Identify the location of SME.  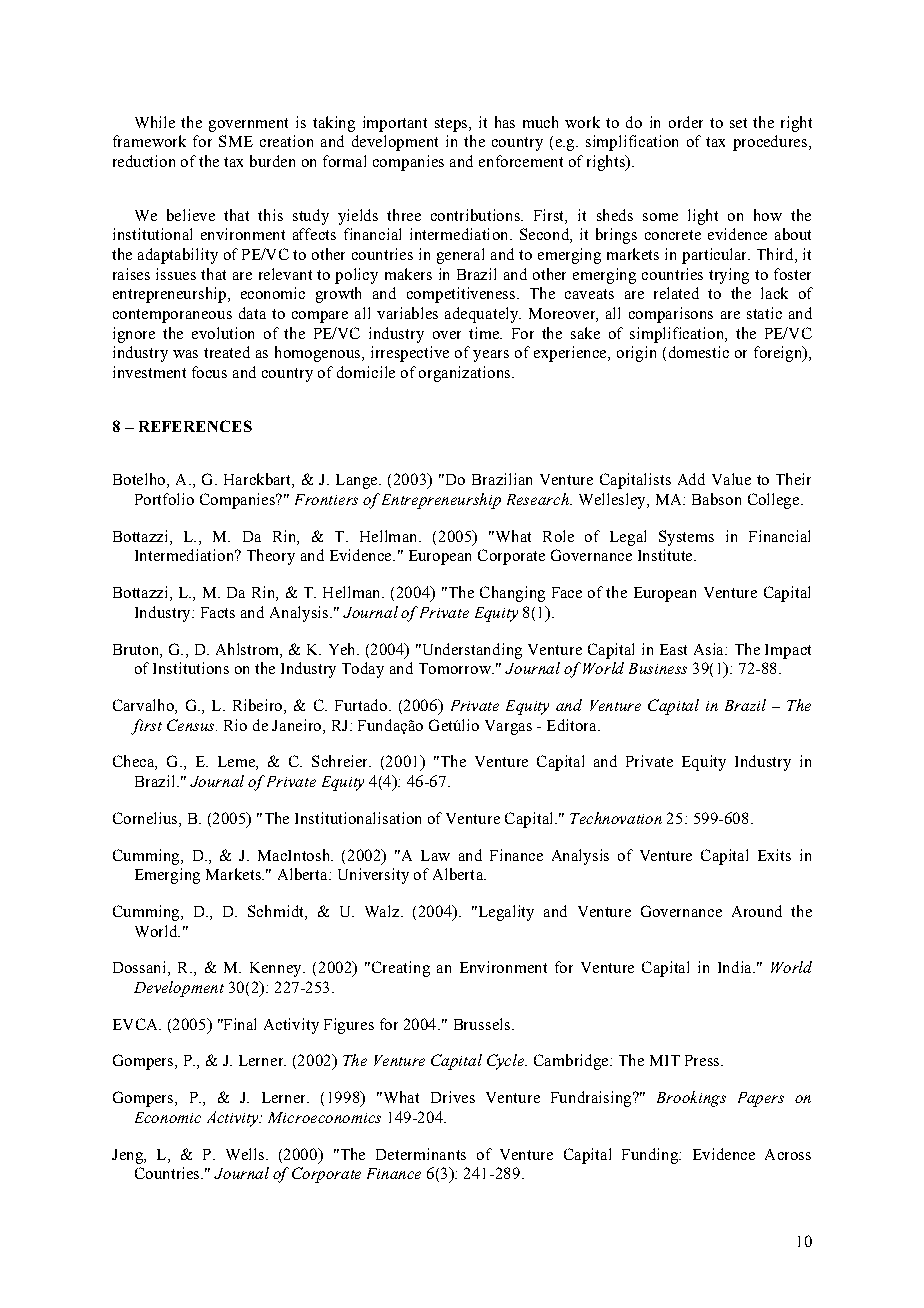
(236, 141).
